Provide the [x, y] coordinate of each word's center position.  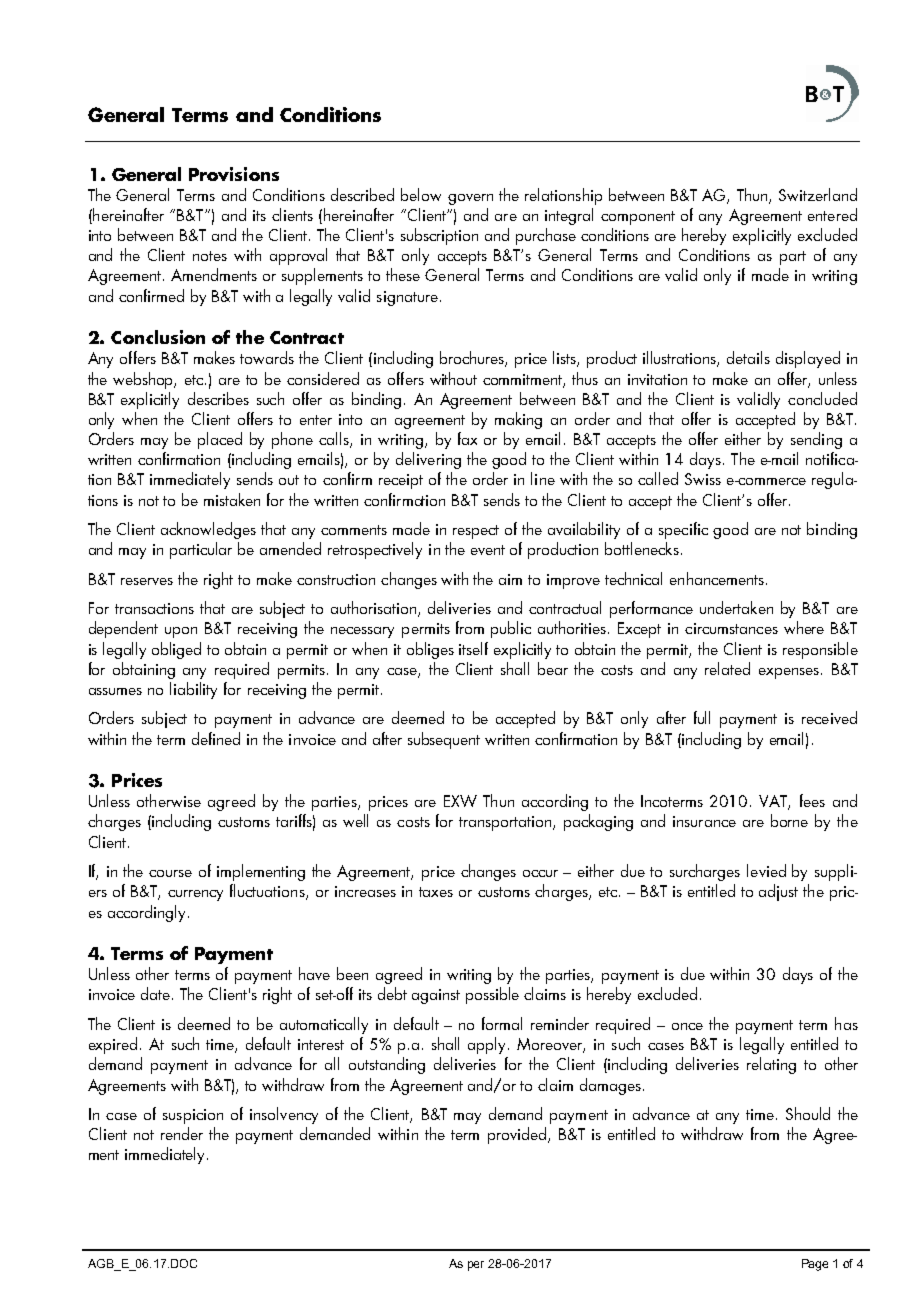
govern [470, 199]
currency [195, 895]
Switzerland [818, 194]
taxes [436, 892]
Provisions [234, 174]
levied [766, 870]
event [488, 550]
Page [815, 1265]
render [182, 1133]
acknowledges [208, 530]
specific [683, 530]
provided [517, 1135]
